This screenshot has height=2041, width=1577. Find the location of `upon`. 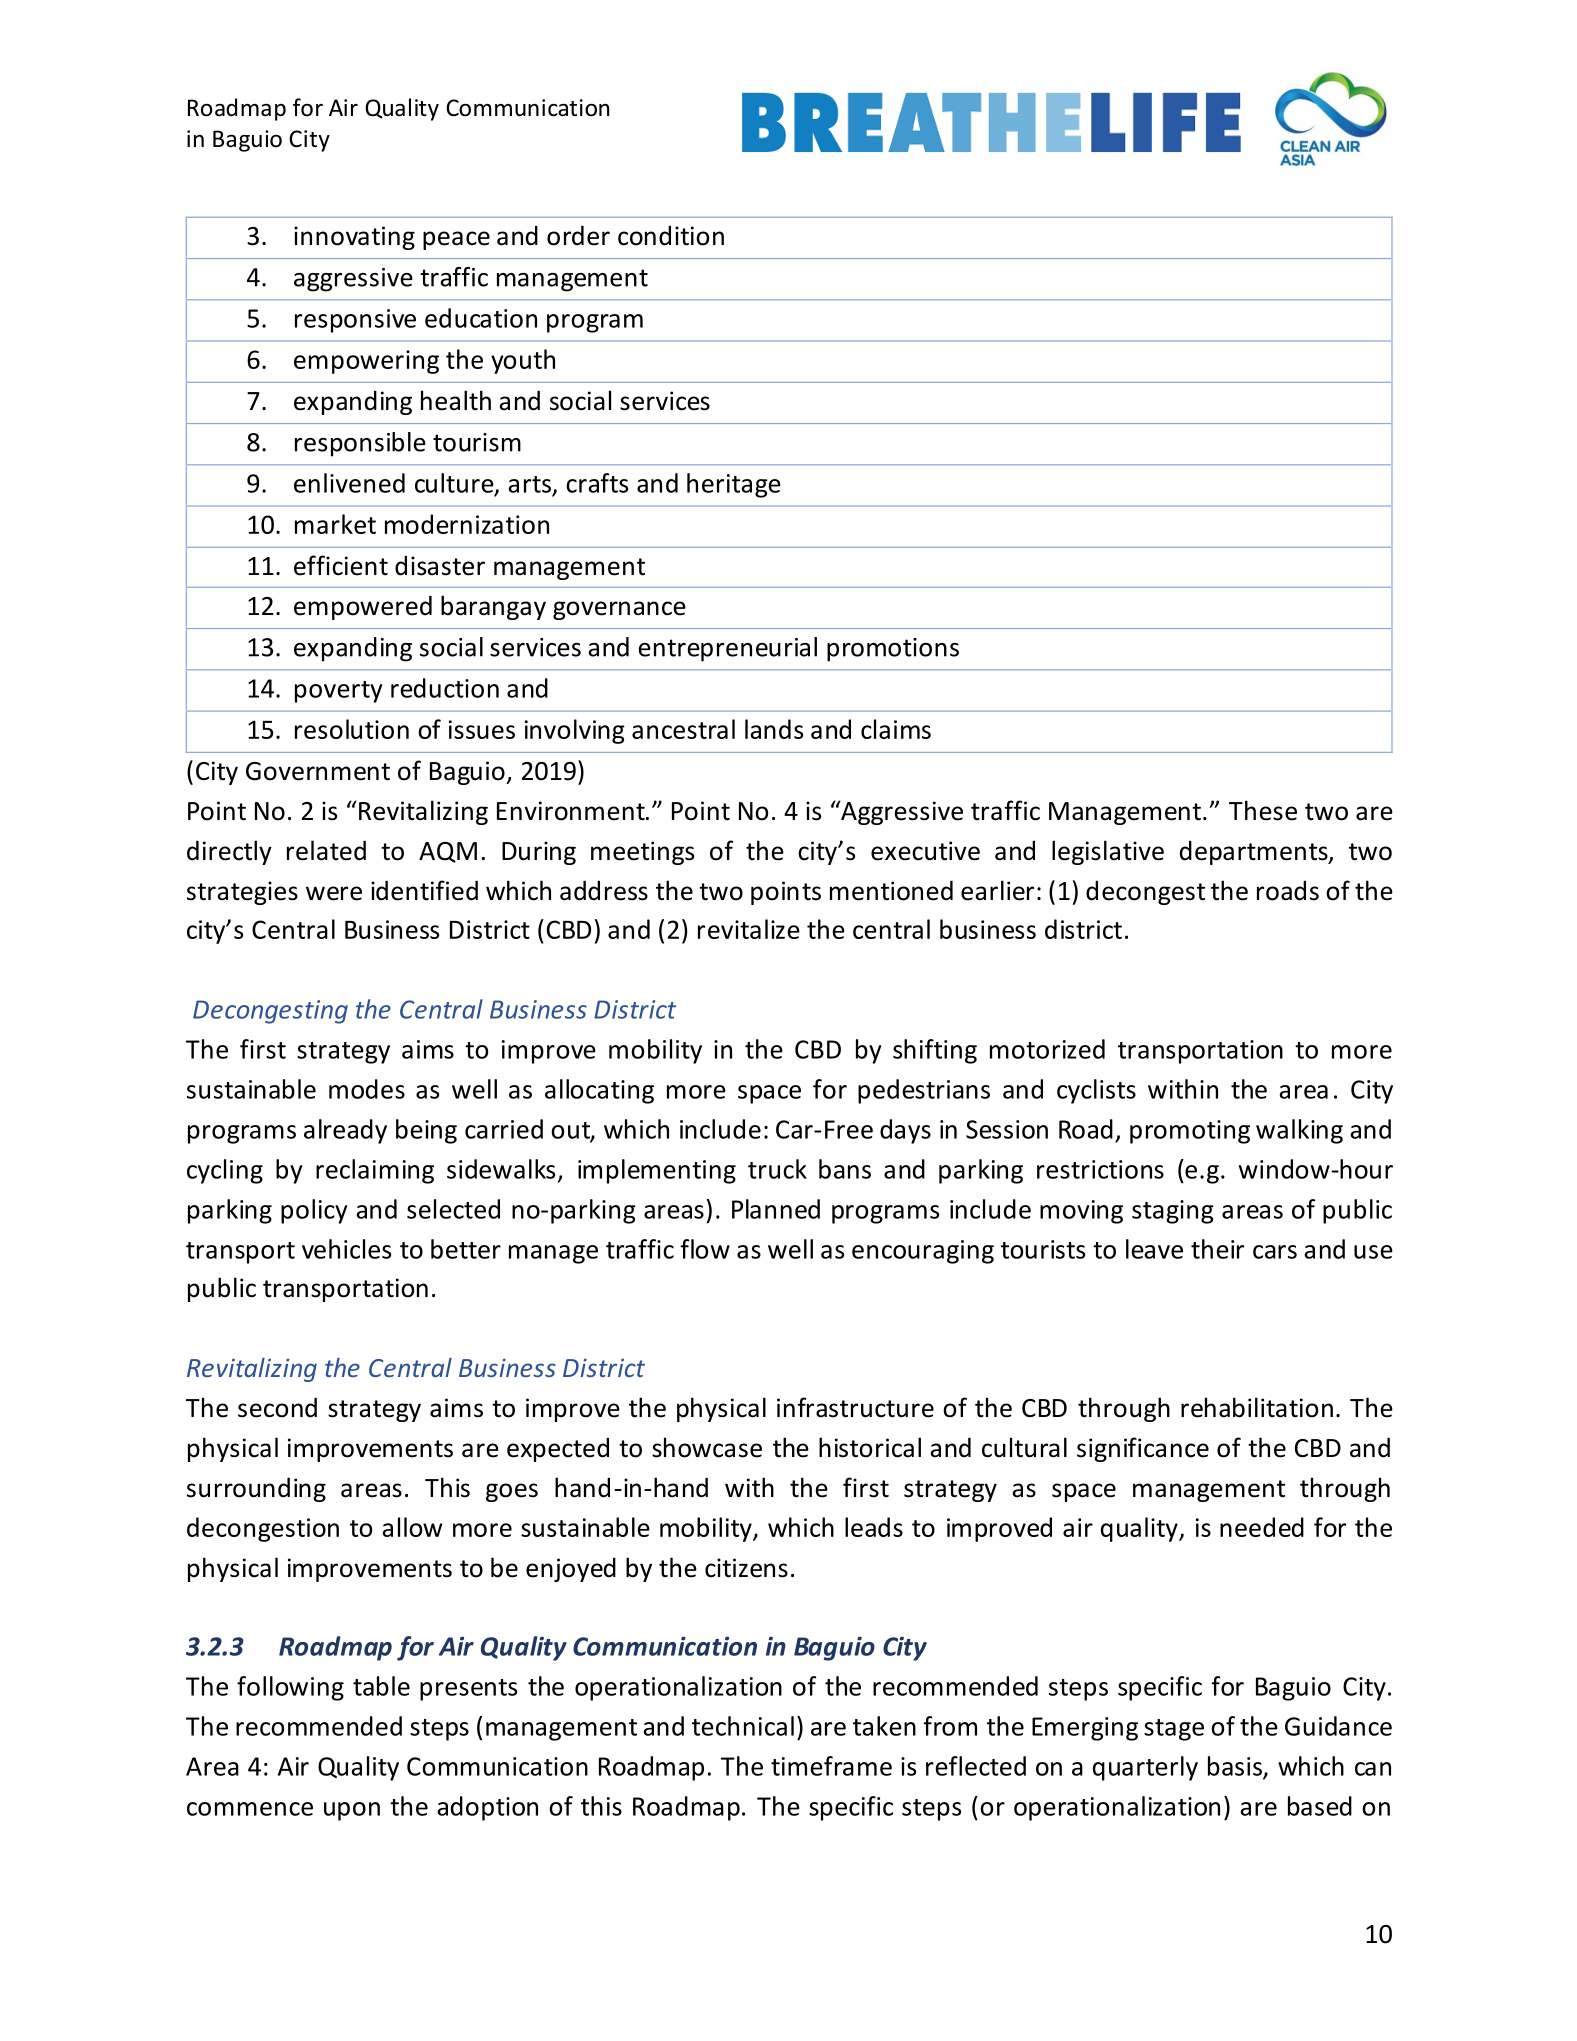

upon is located at coordinates (352, 1811).
